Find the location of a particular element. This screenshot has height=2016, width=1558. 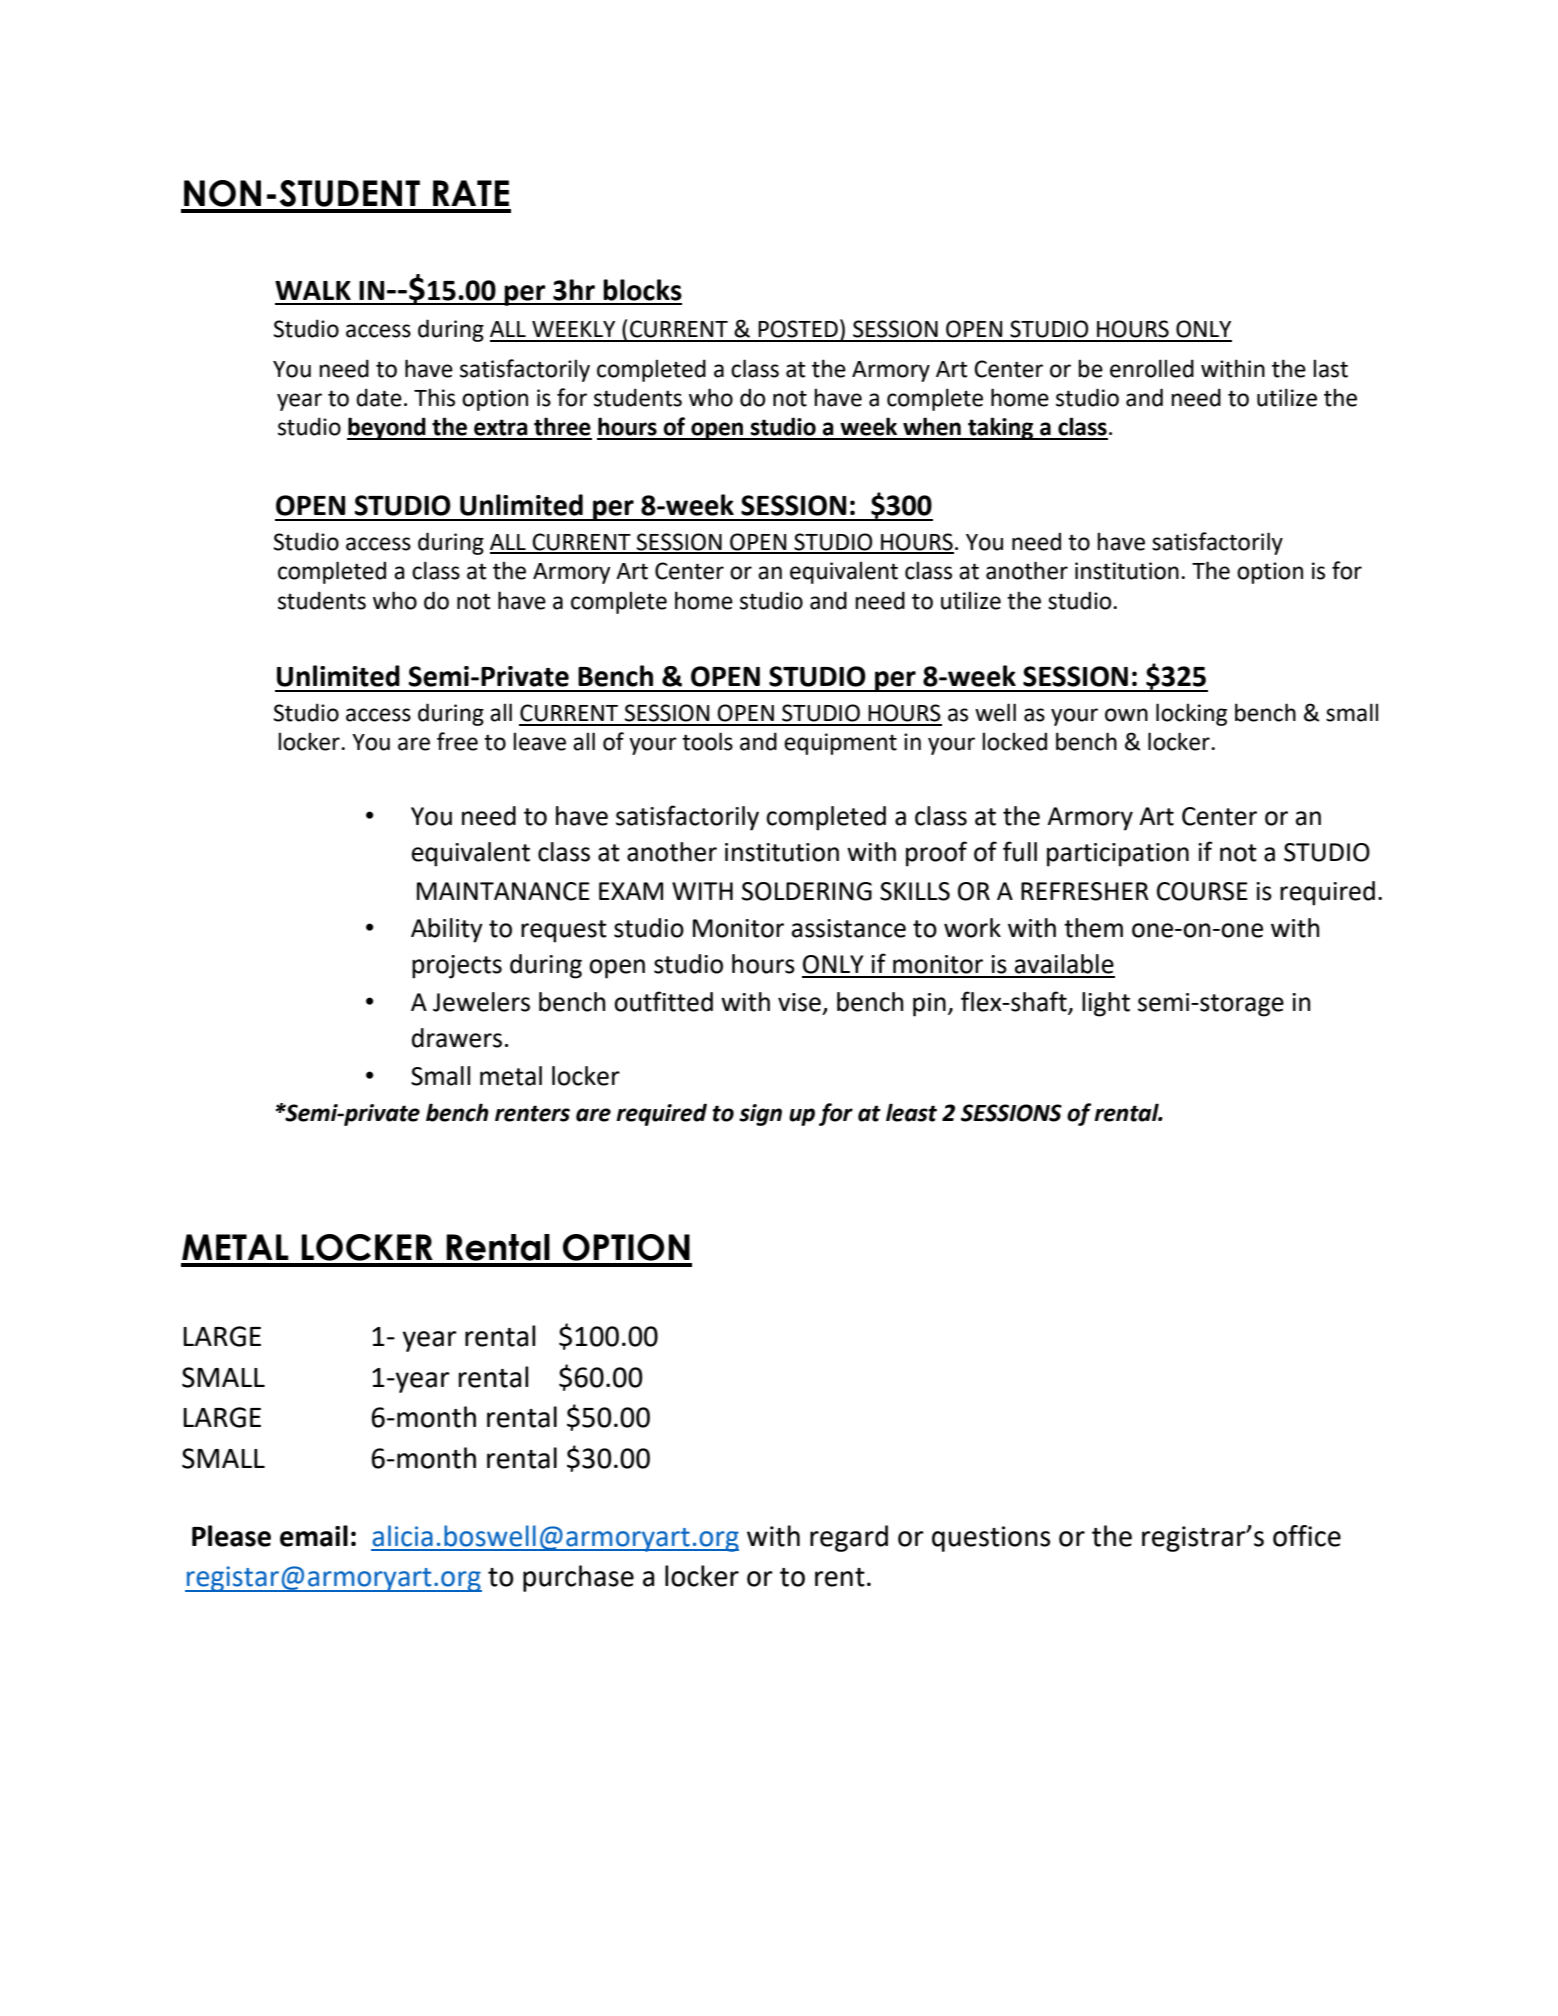

free is located at coordinates (457, 741).
